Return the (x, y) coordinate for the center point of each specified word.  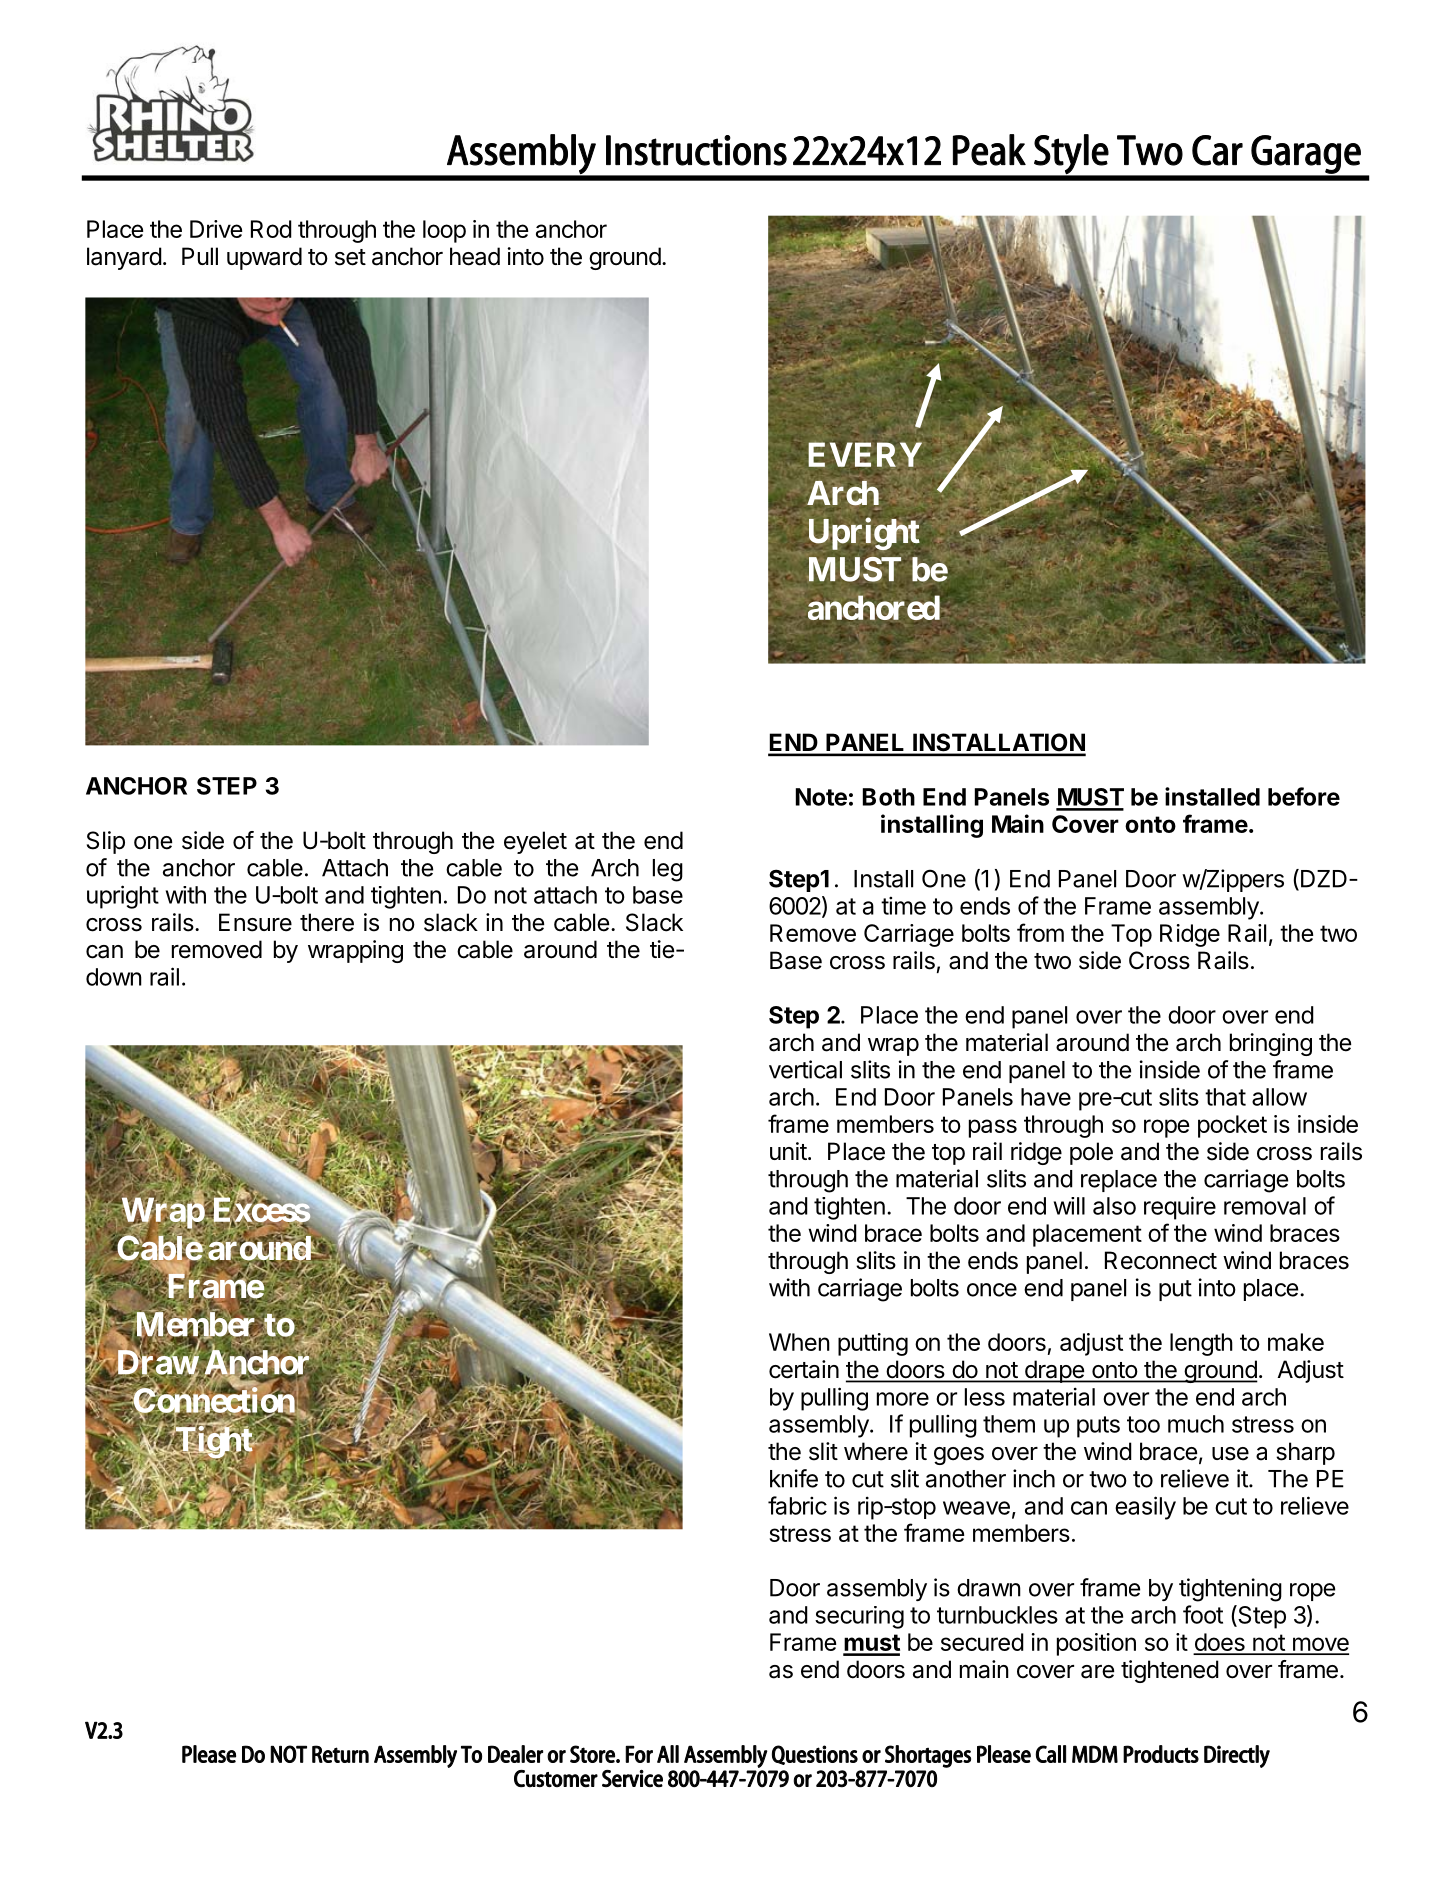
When (799, 1342)
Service (632, 1778)
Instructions (696, 150)
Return (340, 1754)
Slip (106, 842)
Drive (216, 229)
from (1040, 932)
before (1304, 796)
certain (804, 1369)
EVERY (865, 454)
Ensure (255, 922)
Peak (989, 150)
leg (668, 870)
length (1201, 1344)
